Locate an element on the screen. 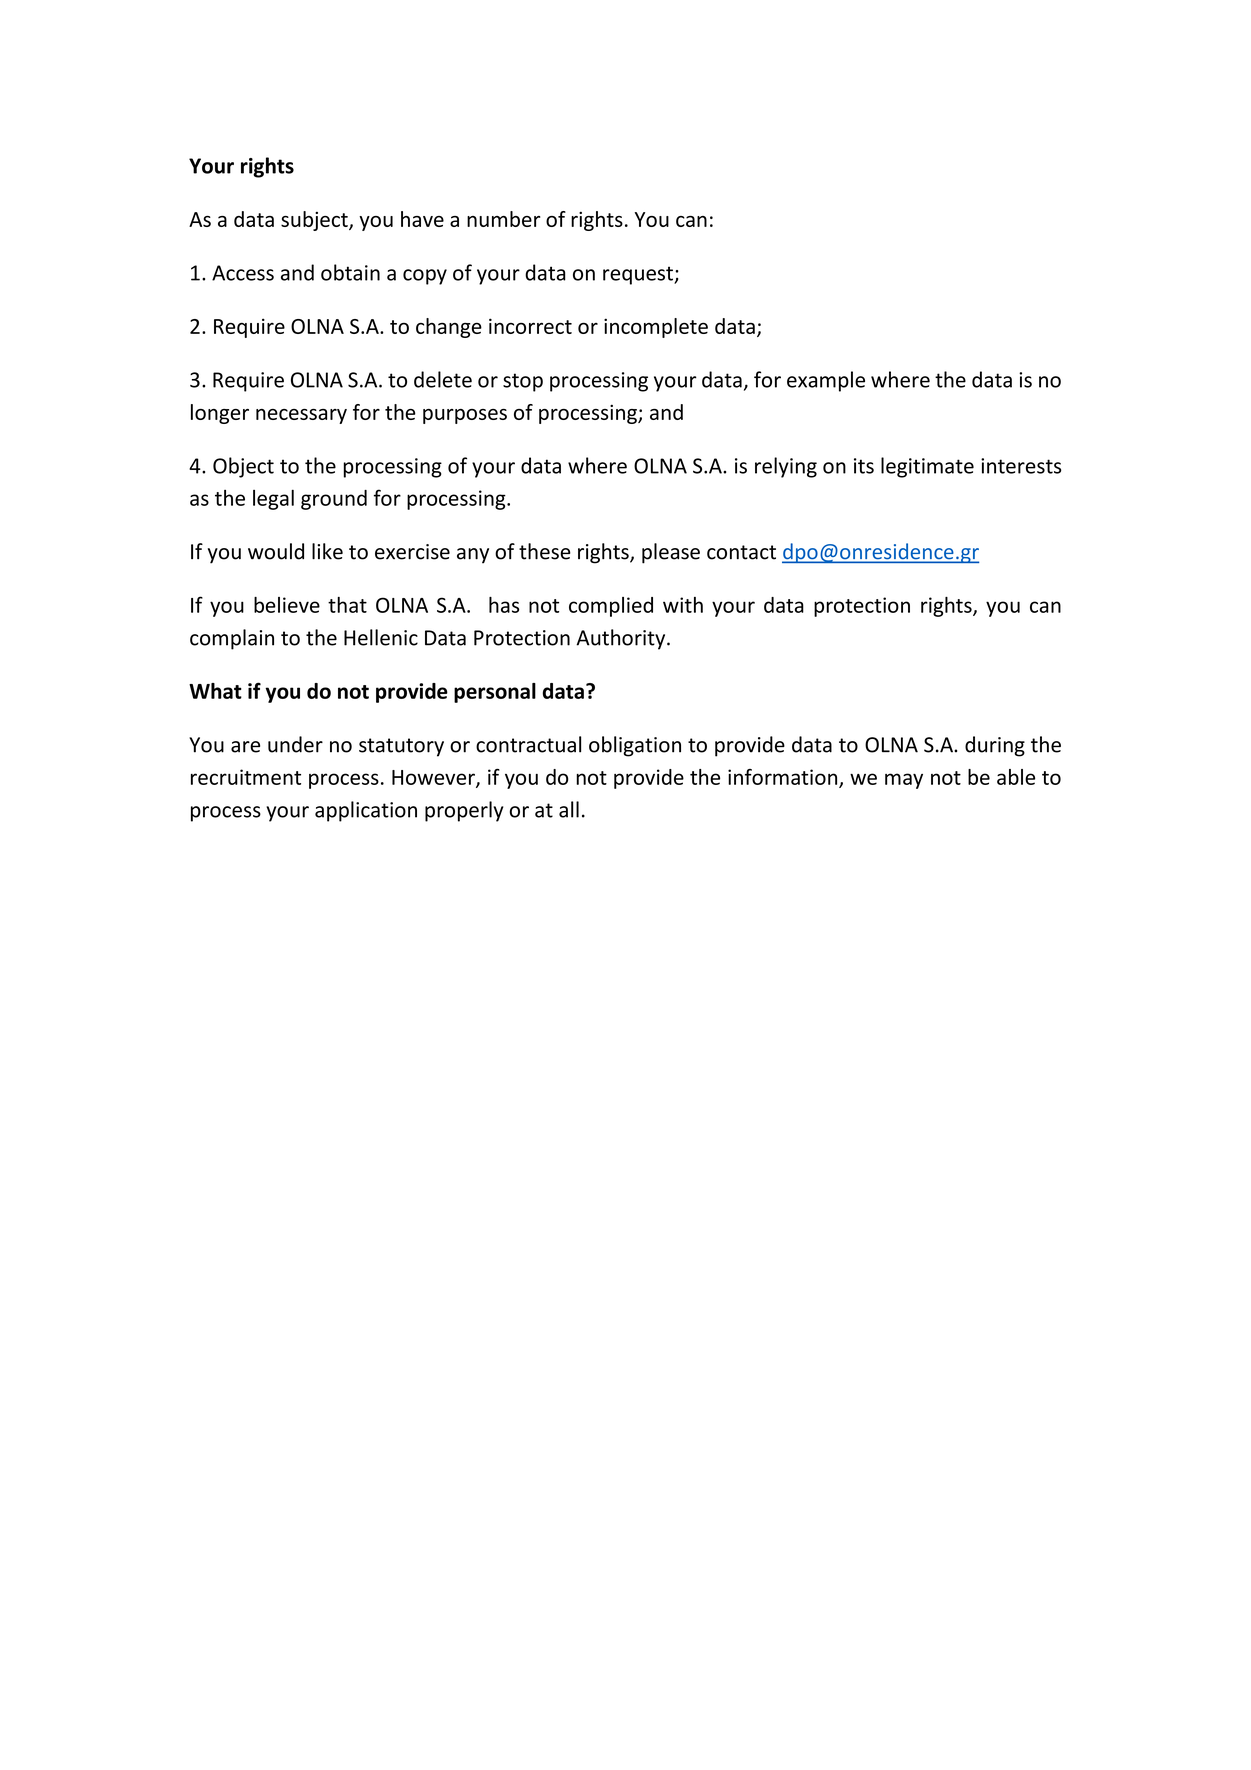 This screenshot has width=1251, height=1770. application is located at coordinates (366, 811).
